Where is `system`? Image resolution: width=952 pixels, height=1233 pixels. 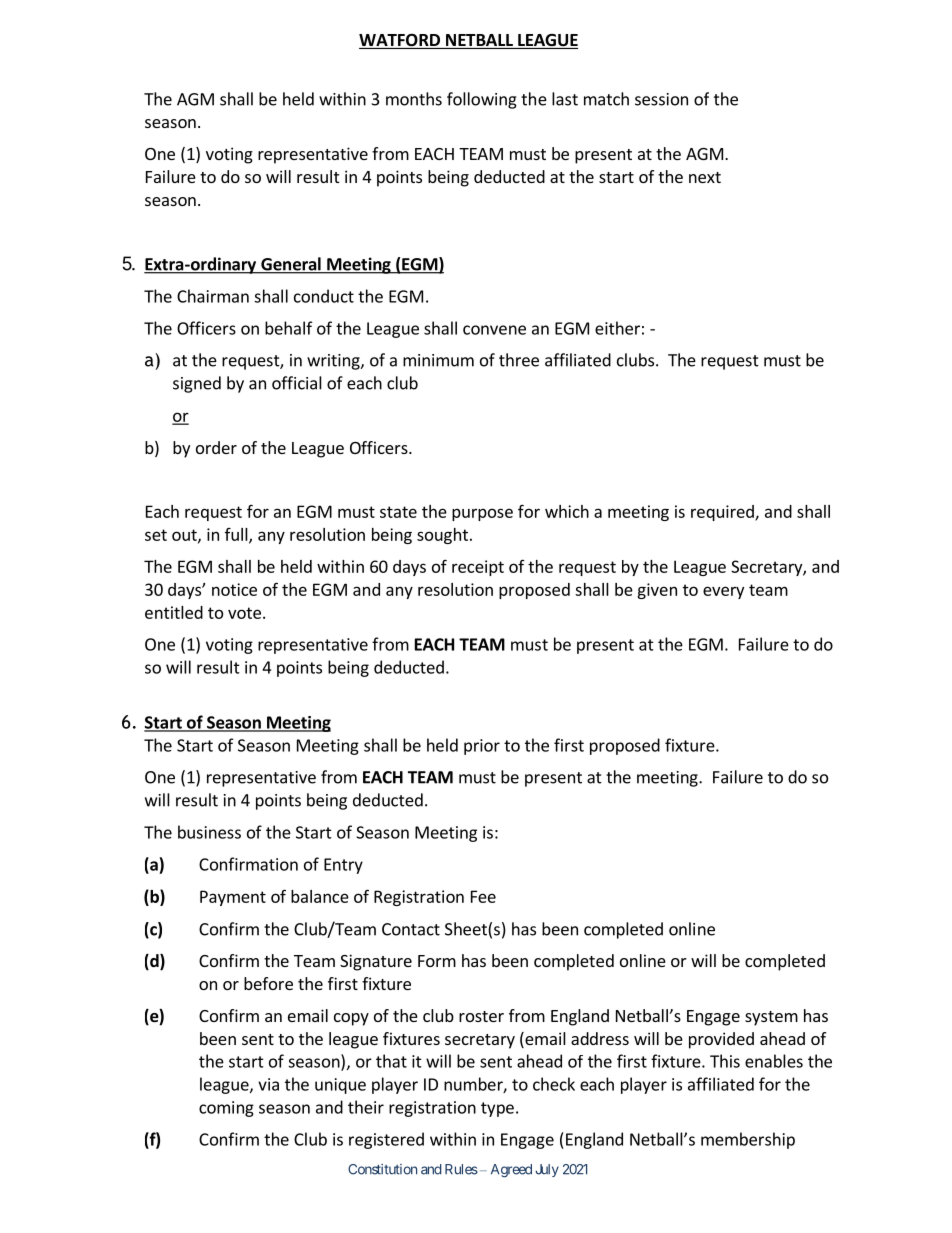
system is located at coordinates (771, 1018).
